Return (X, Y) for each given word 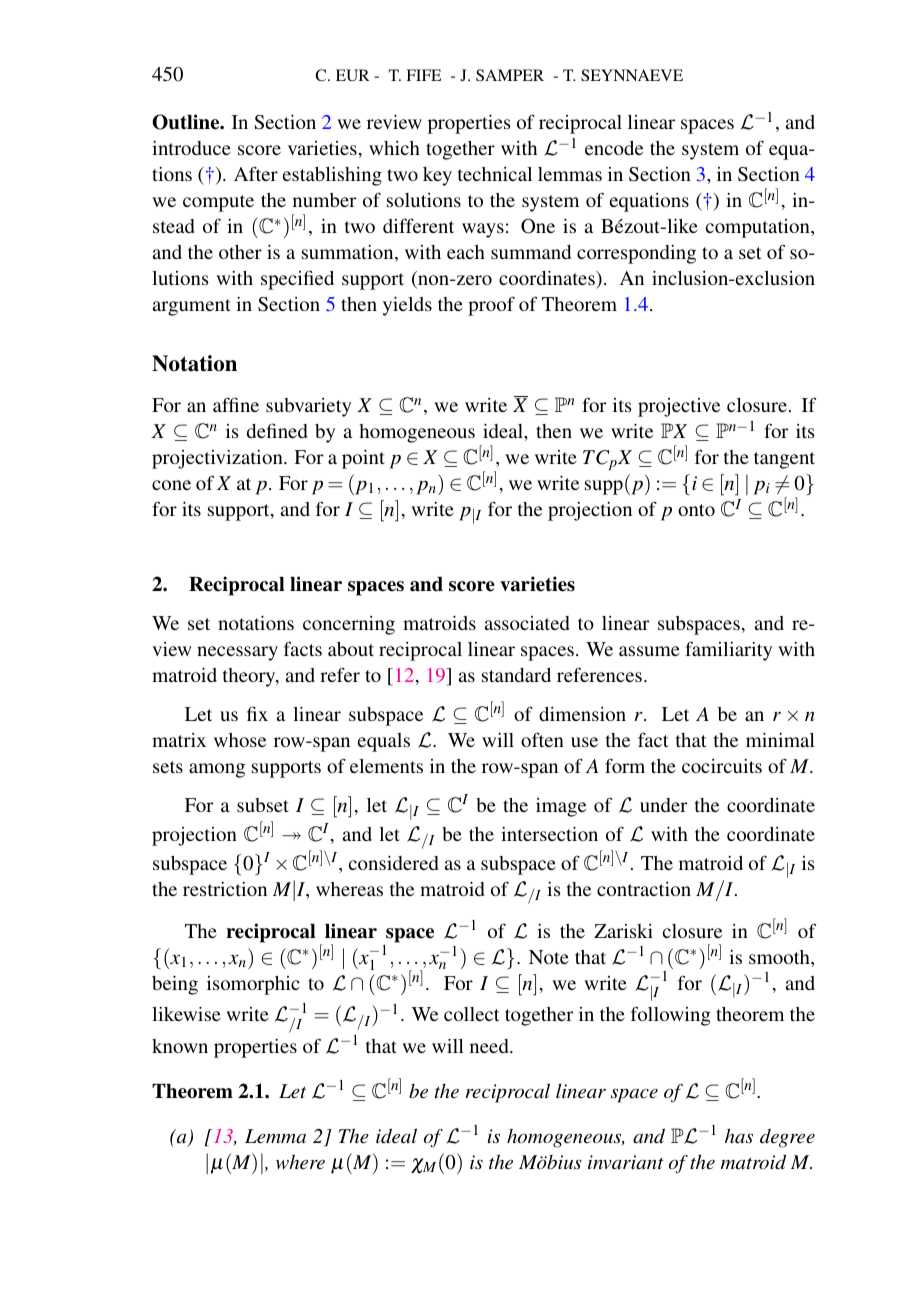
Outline (187, 122)
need (490, 1046)
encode (614, 148)
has (739, 1136)
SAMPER (510, 75)
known (180, 1046)
